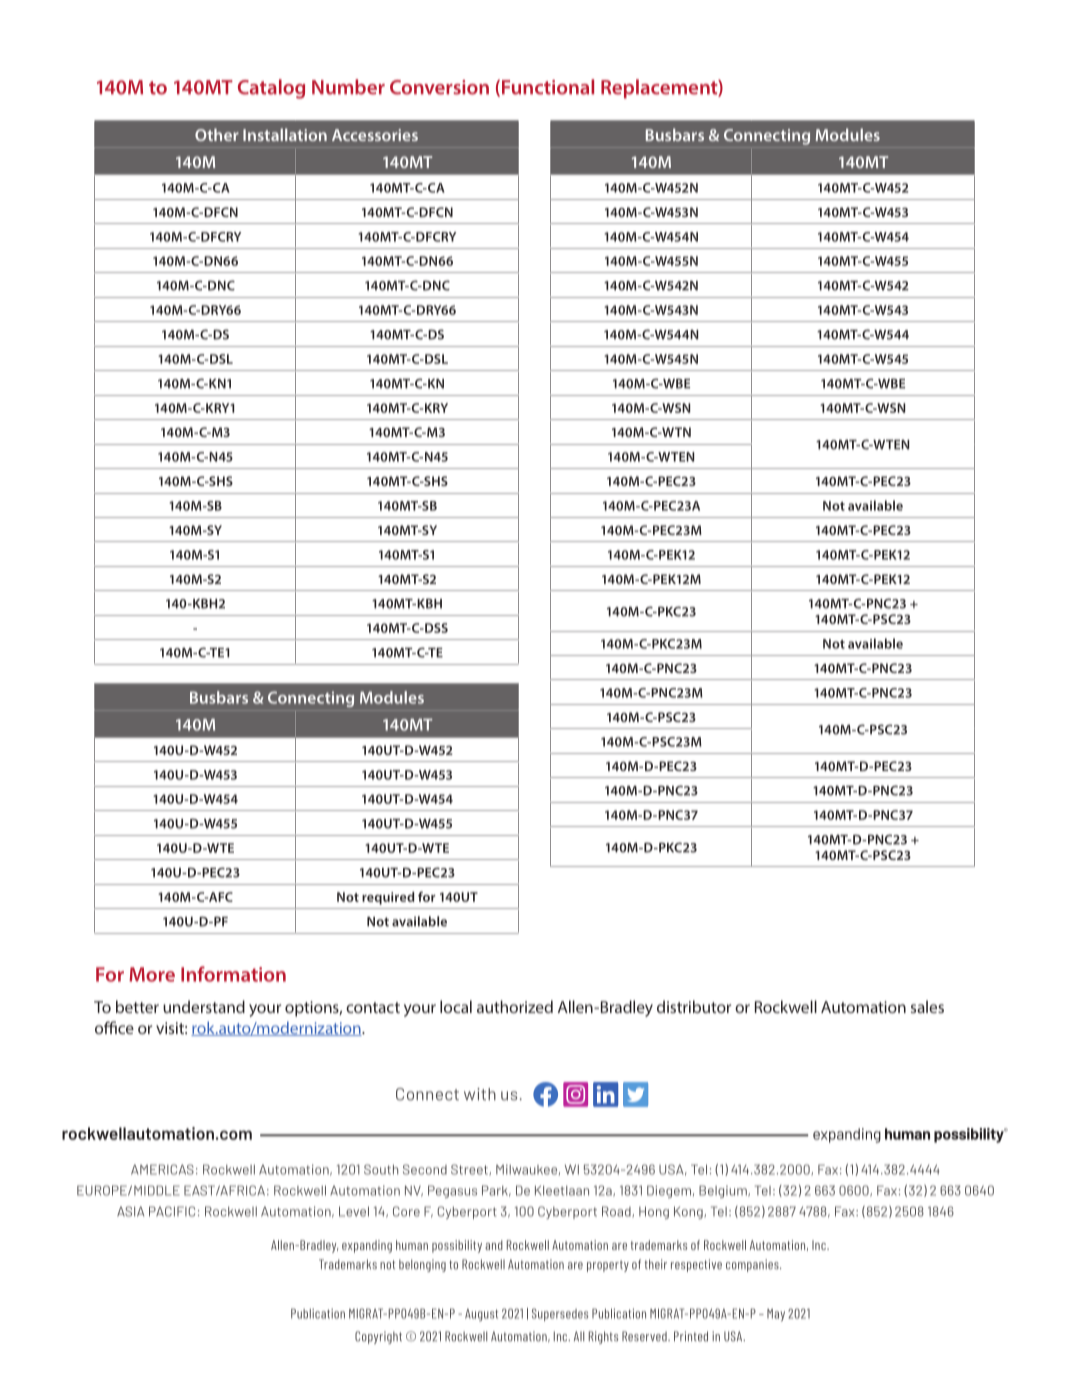  I want to click on belonging, so click(422, 1265).
